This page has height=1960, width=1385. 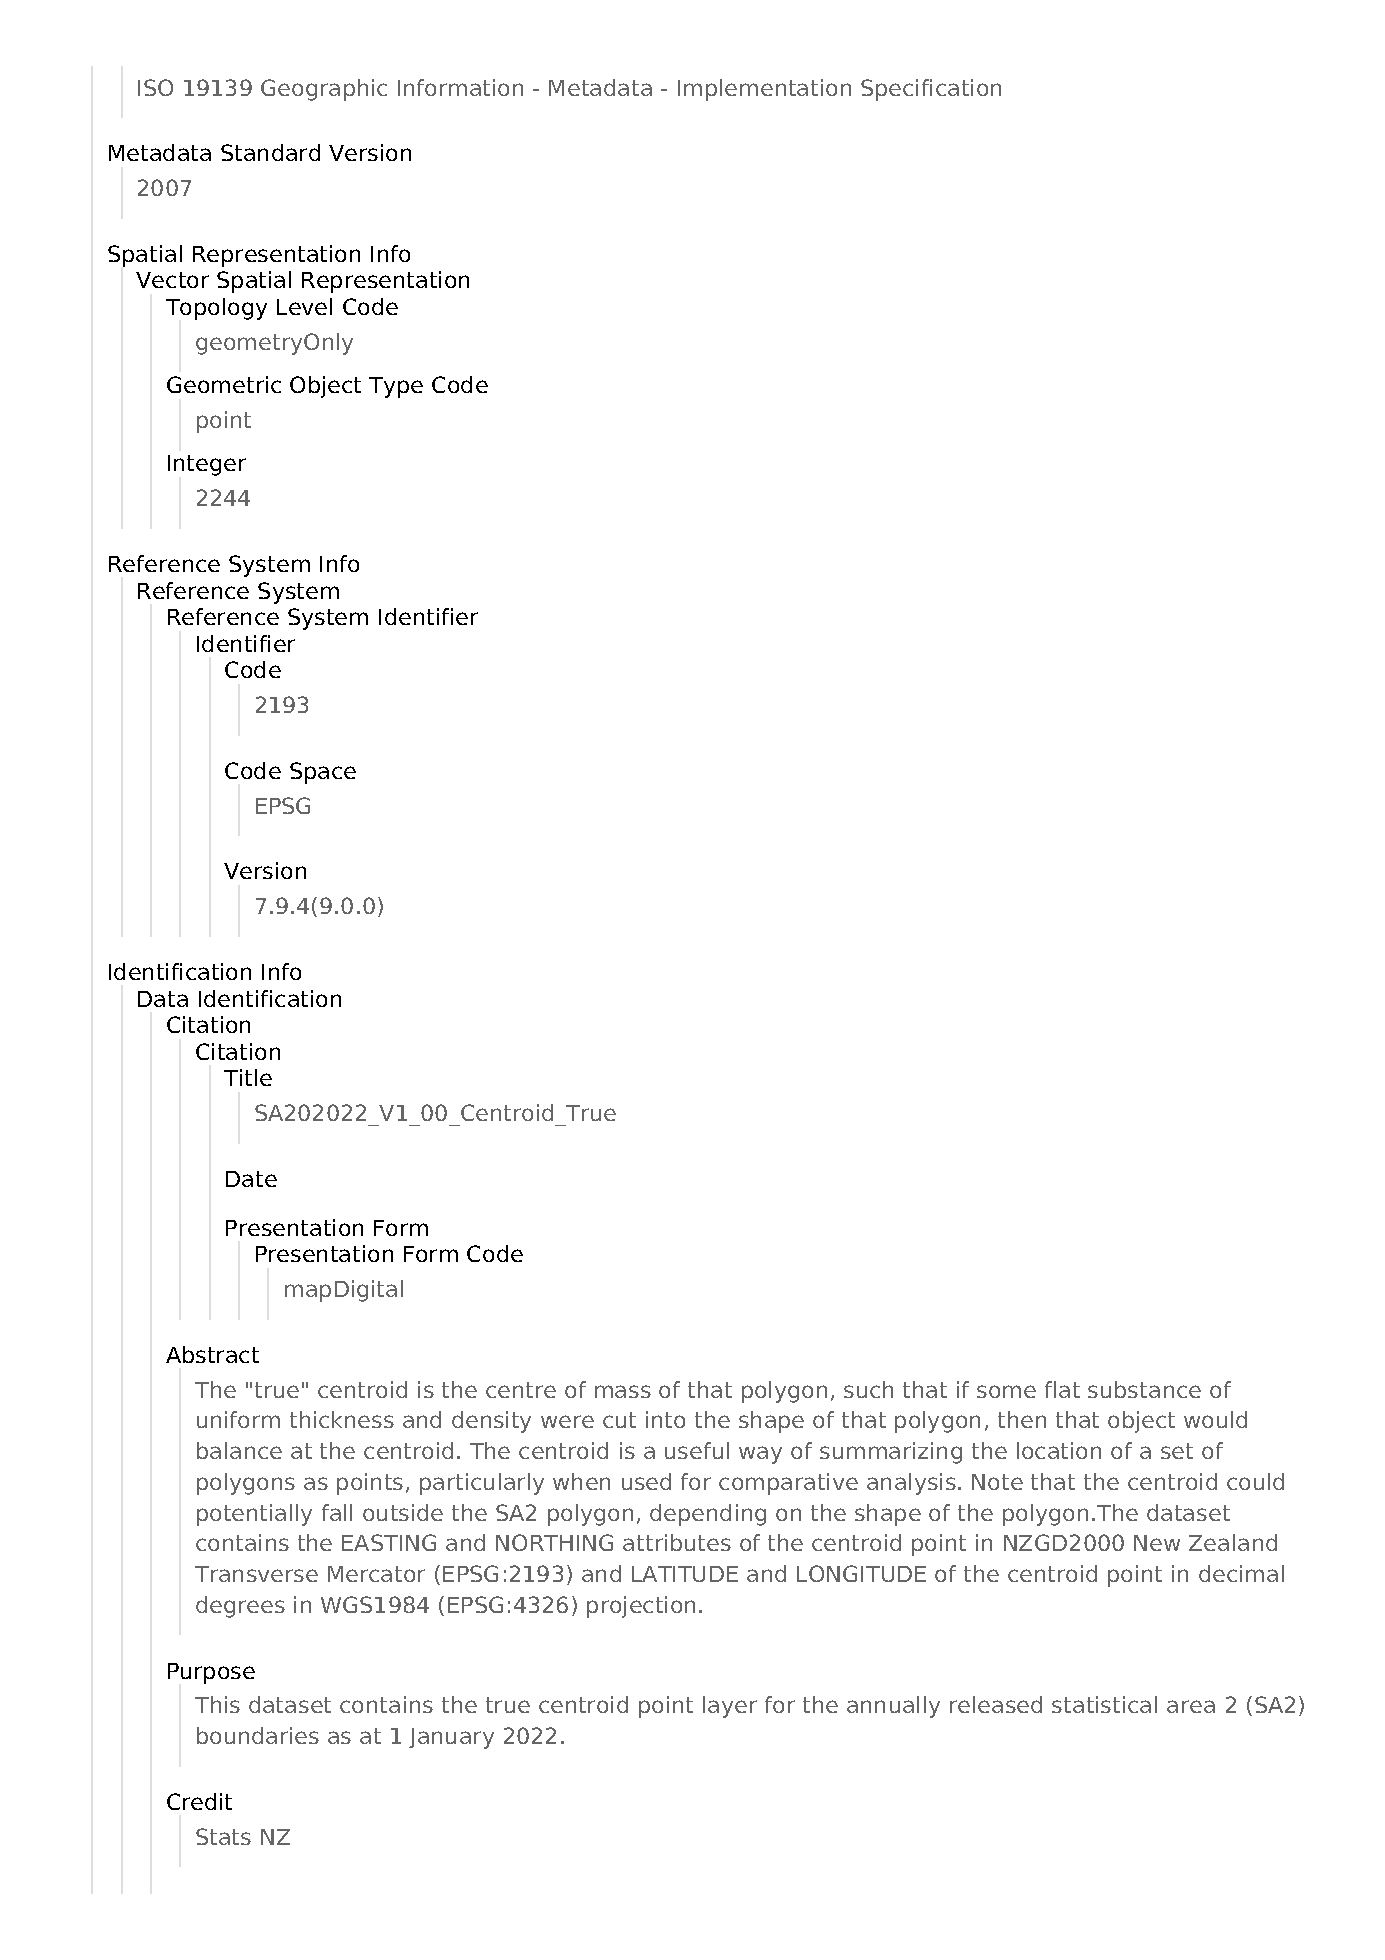 I want to click on flat, so click(x=1062, y=1389).
